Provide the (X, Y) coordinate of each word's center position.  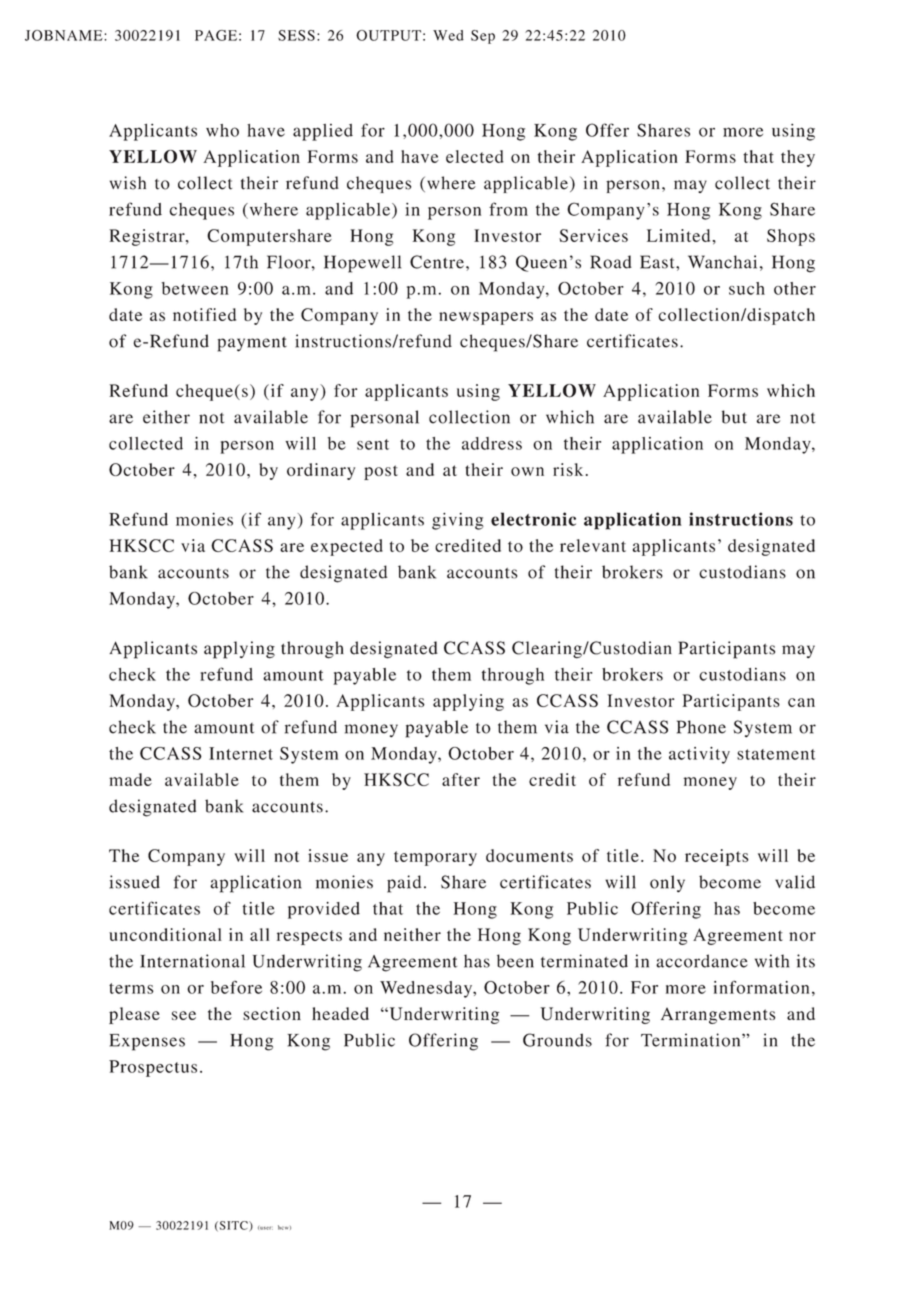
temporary (435, 858)
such (747, 288)
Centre (437, 262)
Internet (241, 753)
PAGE (216, 35)
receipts (717, 857)
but (734, 417)
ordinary (321, 471)
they (798, 158)
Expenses (147, 1042)
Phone (701, 727)
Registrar (148, 237)
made (130, 779)
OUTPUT (388, 35)
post (381, 472)
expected (347, 547)
